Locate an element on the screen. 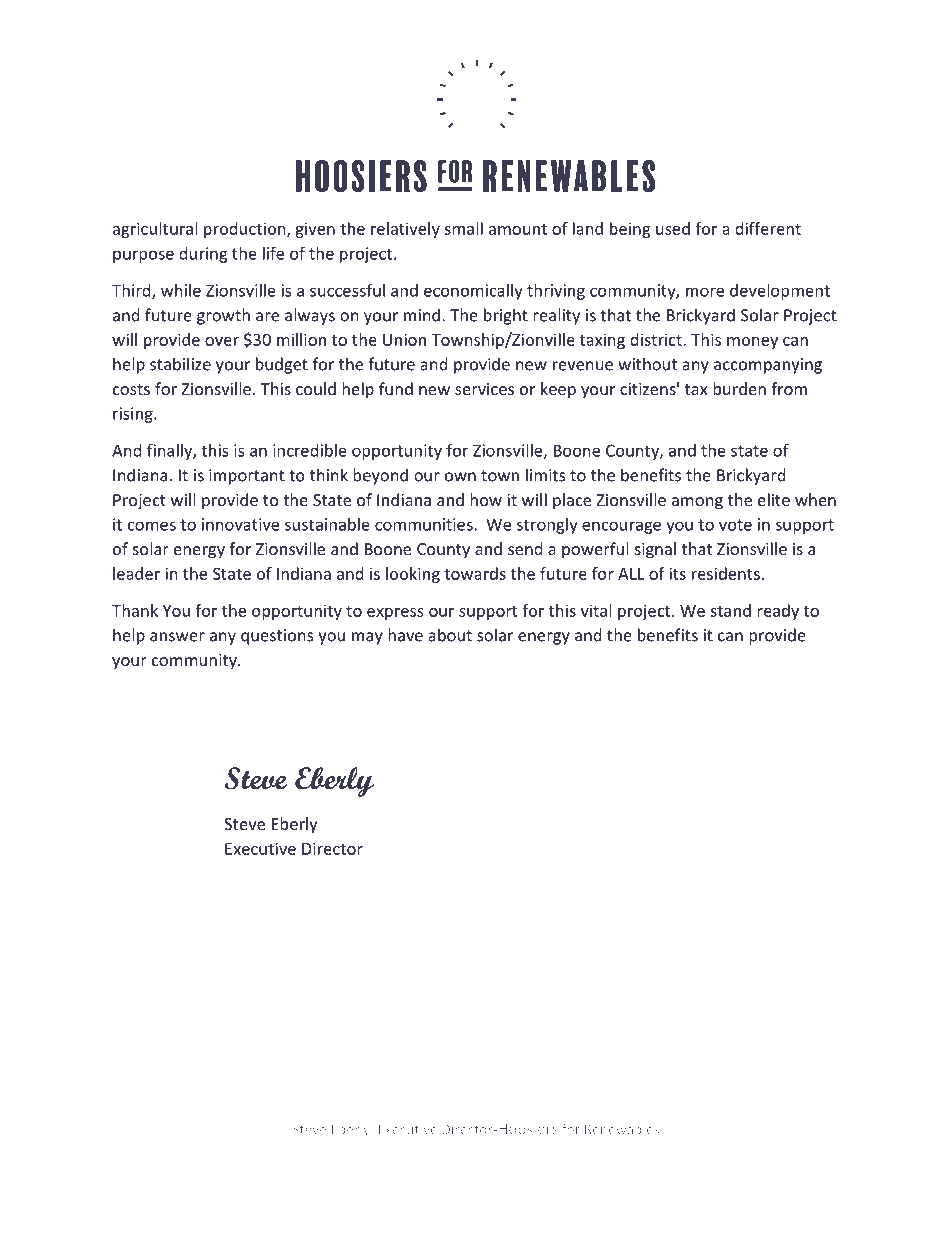  during is located at coordinates (203, 255).
